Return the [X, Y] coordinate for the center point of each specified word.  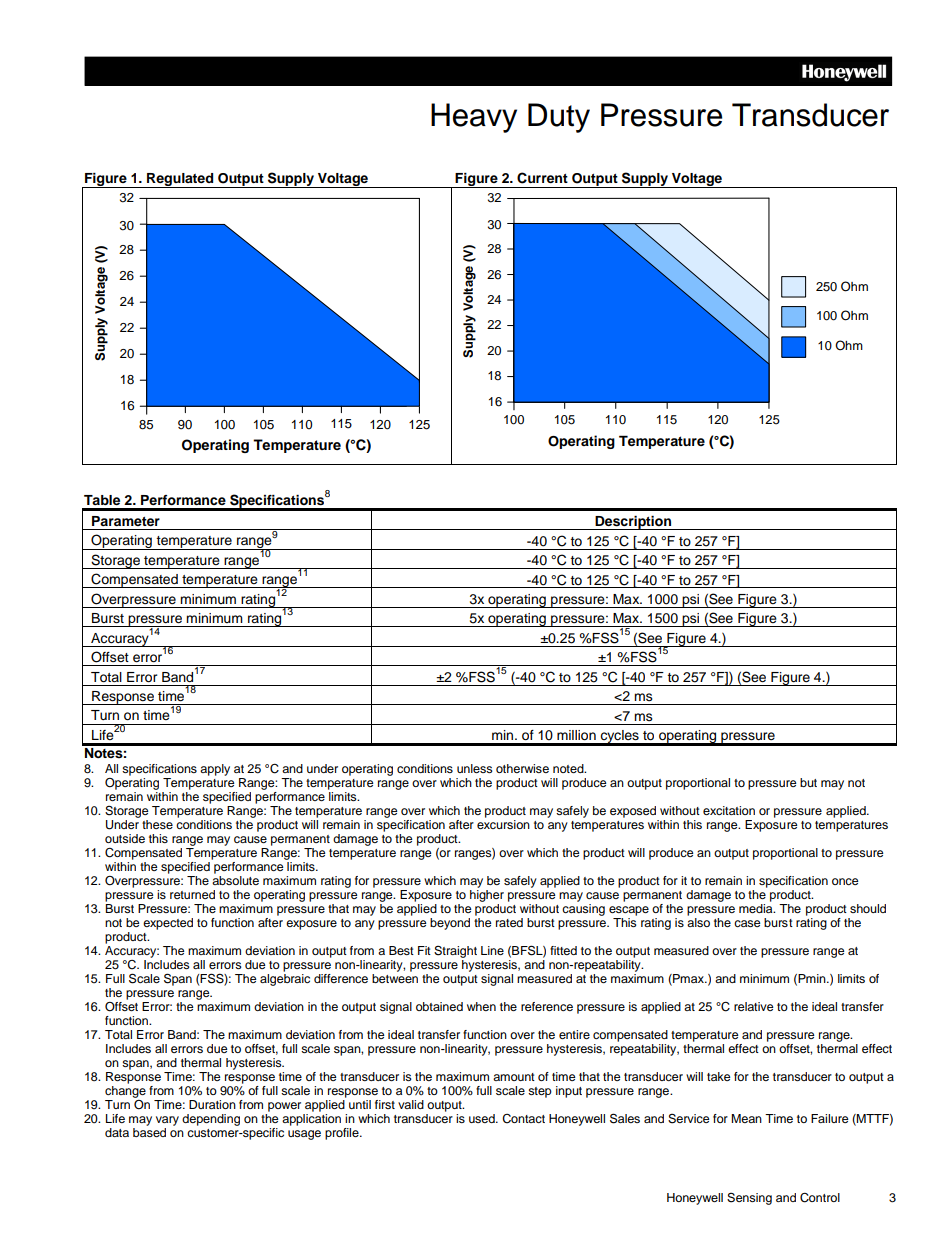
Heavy [474, 118]
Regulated [180, 180]
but [808, 782]
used [483, 1118]
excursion [503, 824]
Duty [559, 118]
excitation [729, 810]
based [149, 1132]
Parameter [126, 521]
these [157, 824]
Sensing [749, 1199]
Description [633, 523]
